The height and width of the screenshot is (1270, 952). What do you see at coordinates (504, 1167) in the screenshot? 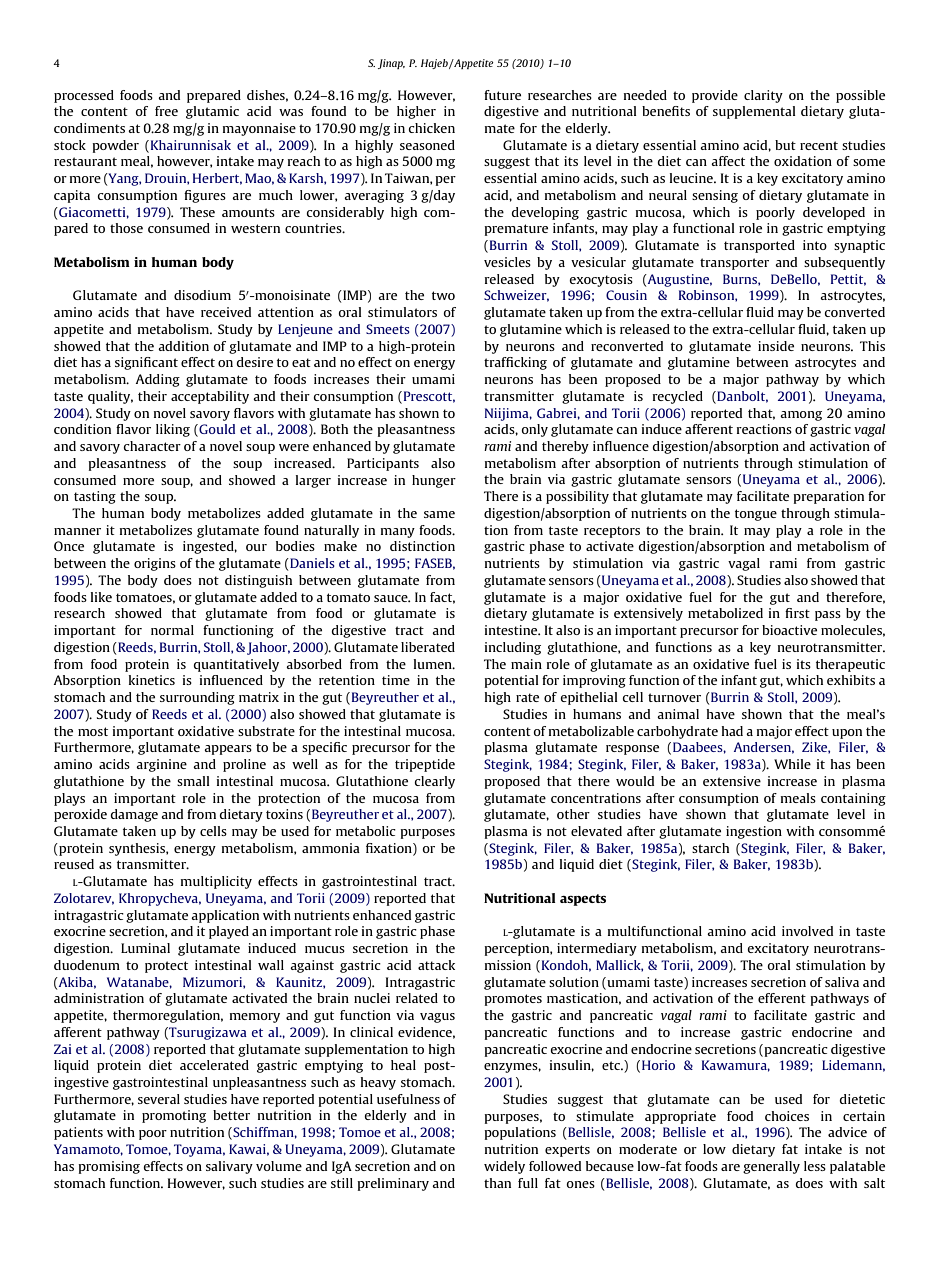
I see `widely` at bounding box center [504, 1167].
